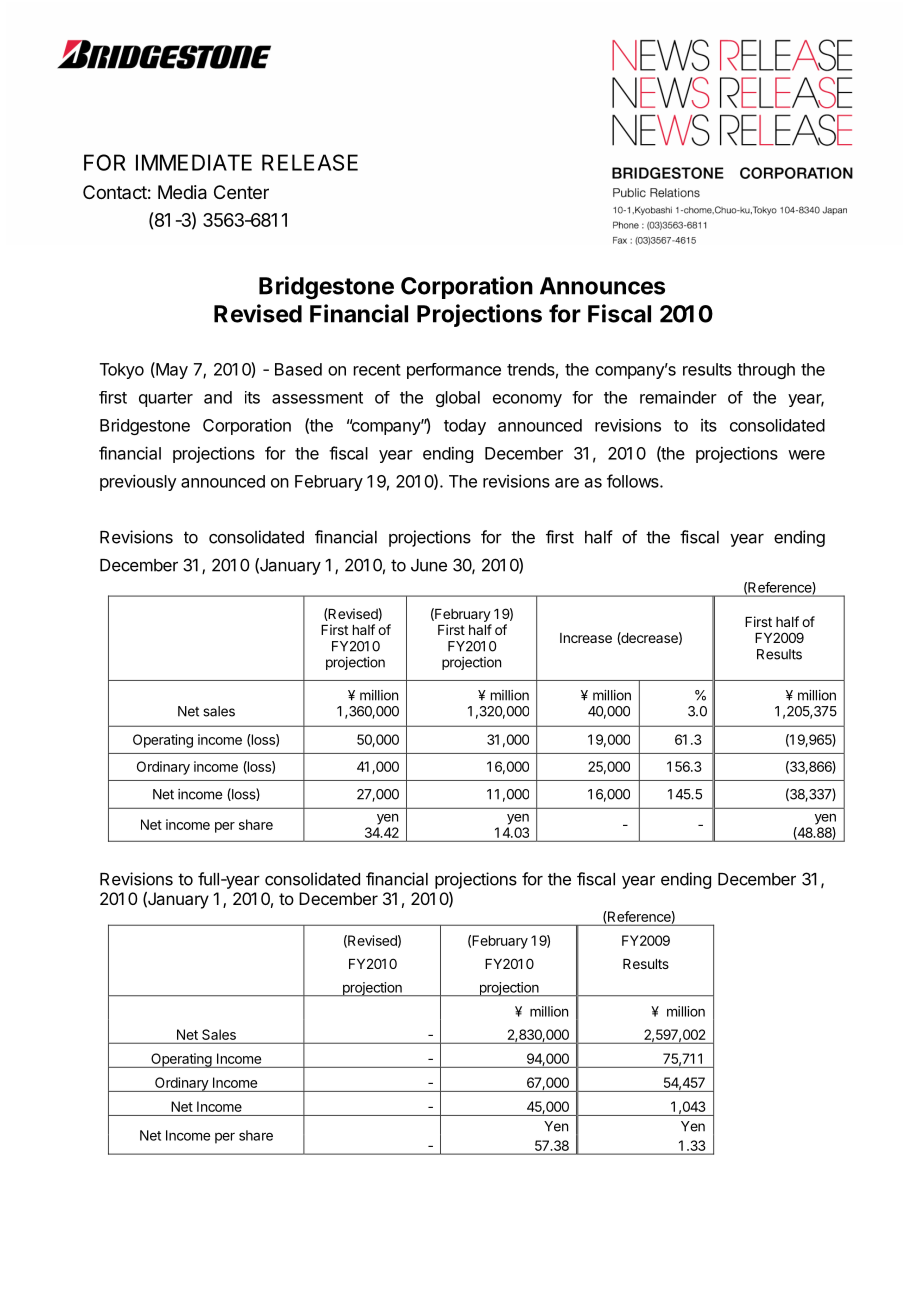 This screenshot has width=924, height=1308. What do you see at coordinates (634, 481) in the screenshot?
I see `follows` at bounding box center [634, 481].
